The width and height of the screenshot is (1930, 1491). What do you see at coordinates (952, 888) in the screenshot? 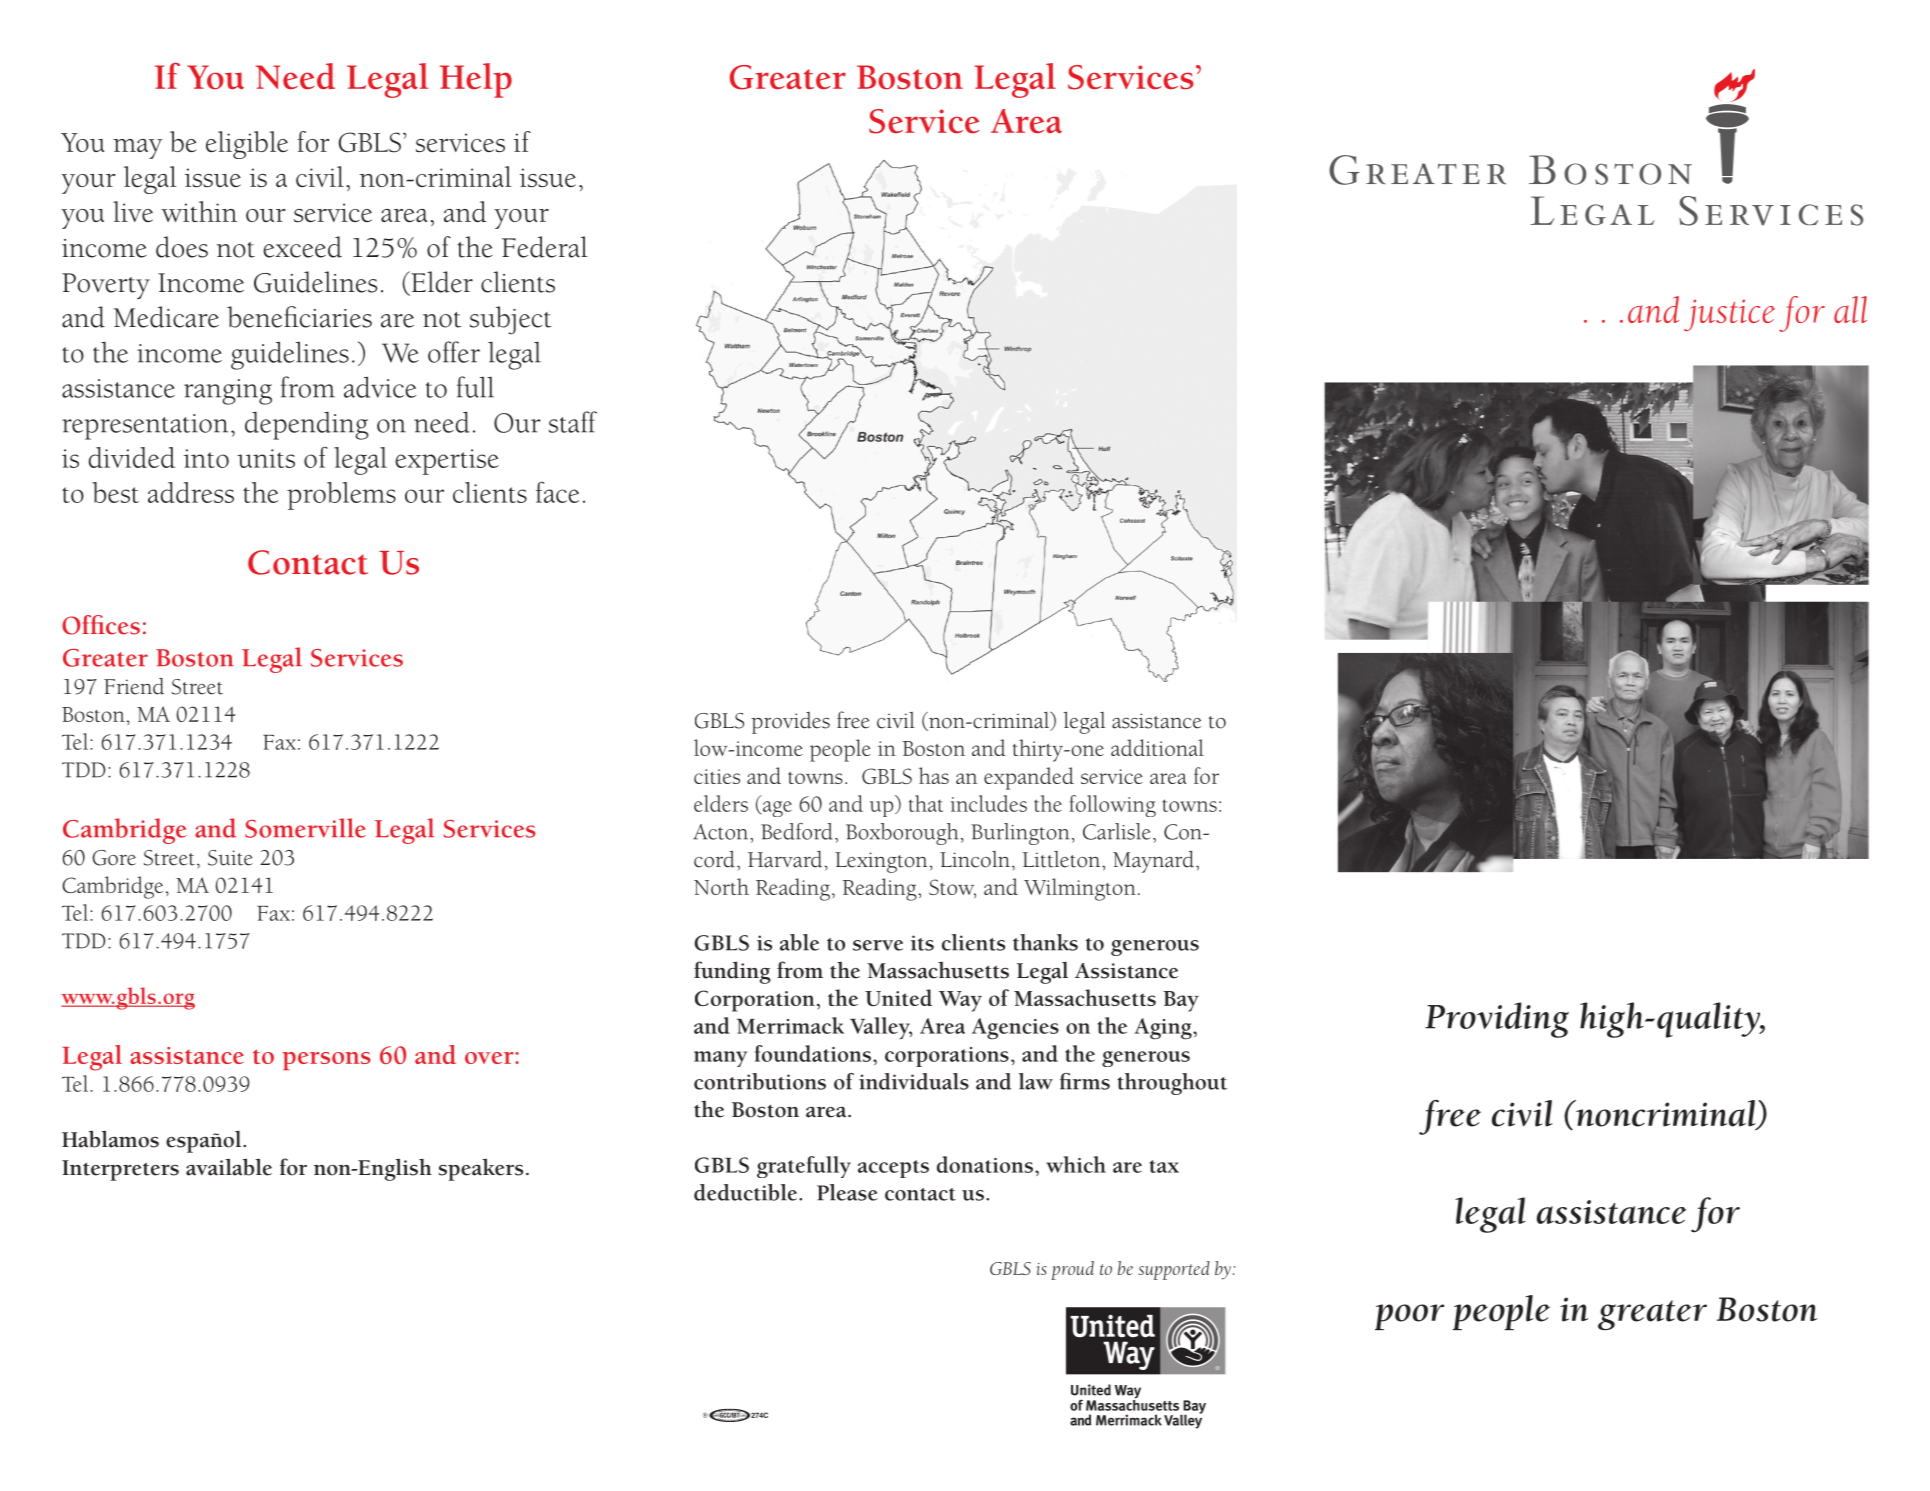
I see `Stow` at bounding box center [952, 888].
